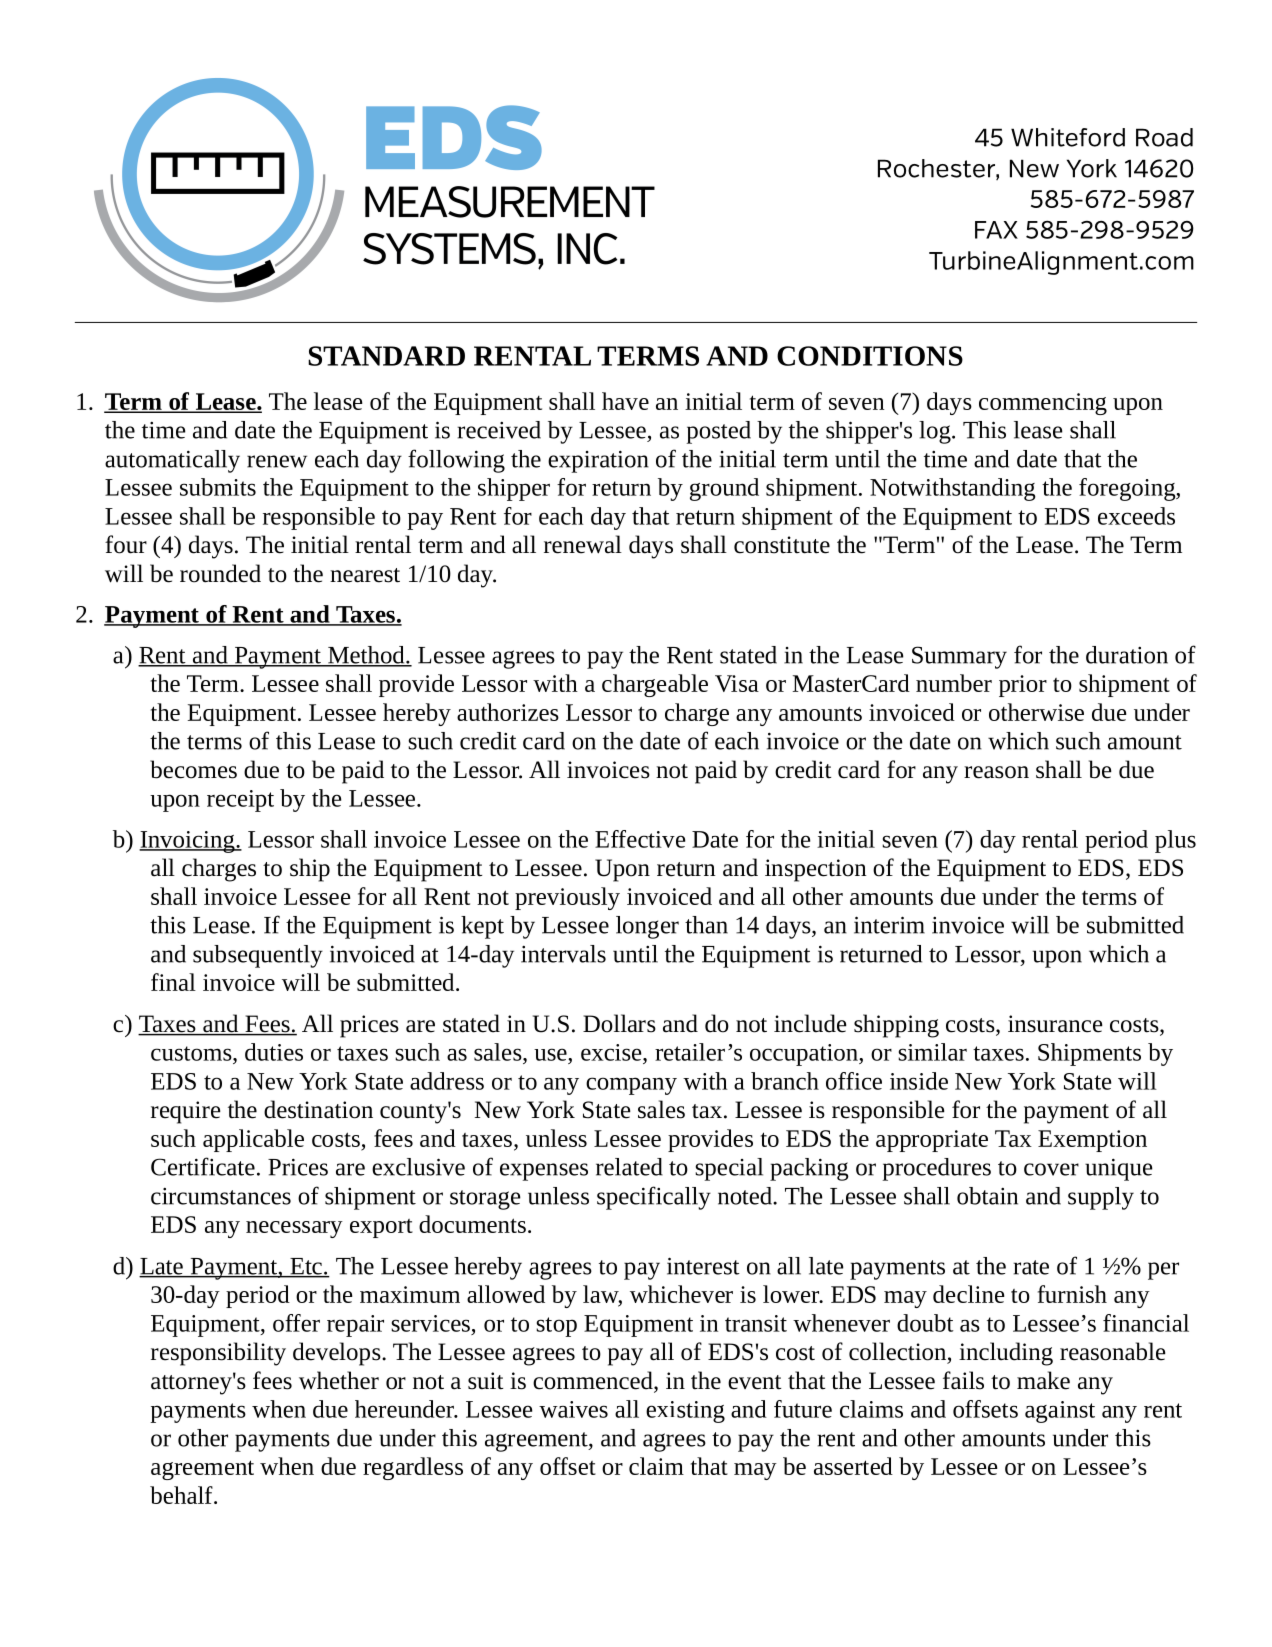 The image size is (1272, 1647). I want to click on Whiteford, so click(1068, 137).
